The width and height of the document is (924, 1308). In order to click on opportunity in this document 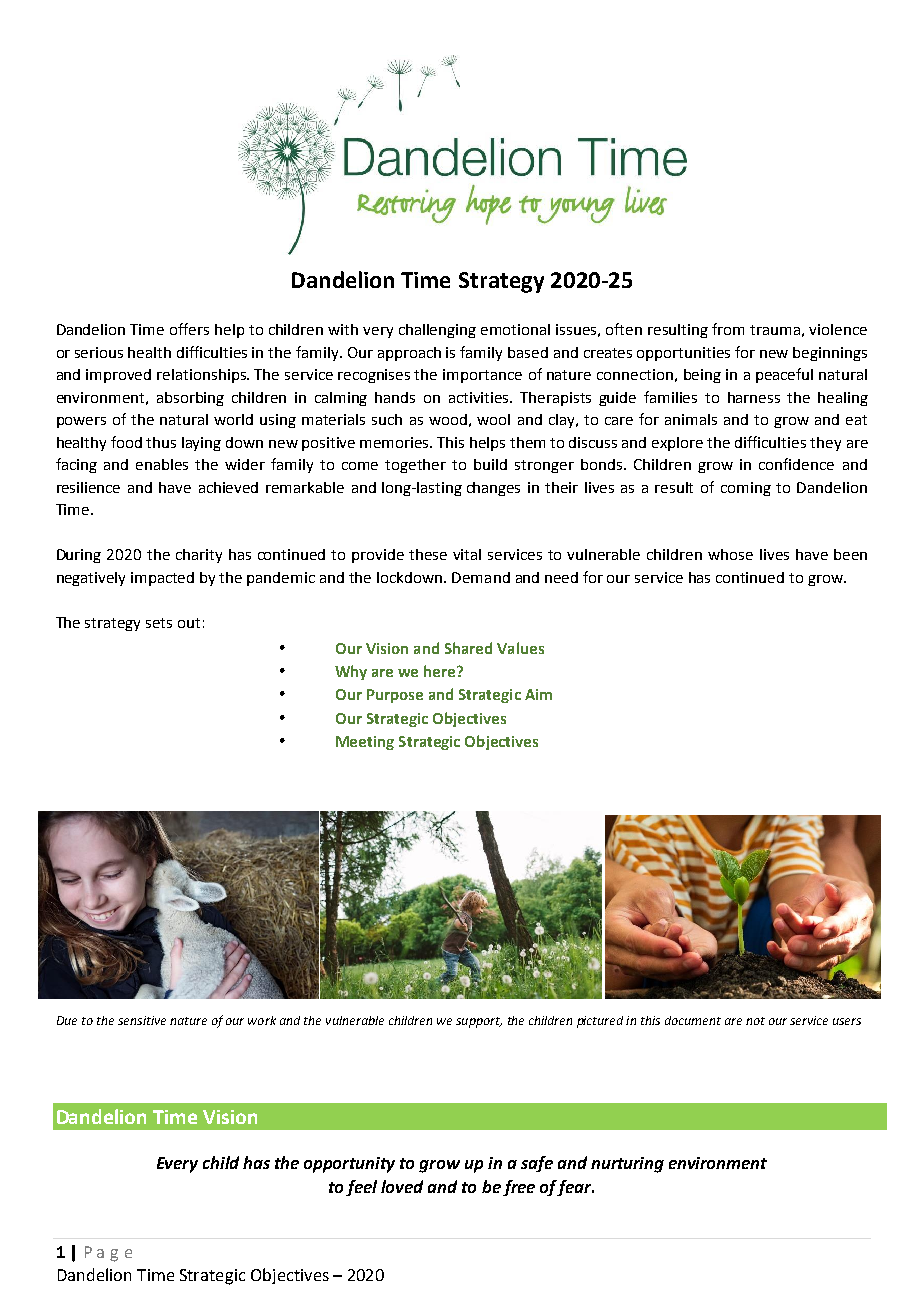, I will do `click(349, 1165)`.
